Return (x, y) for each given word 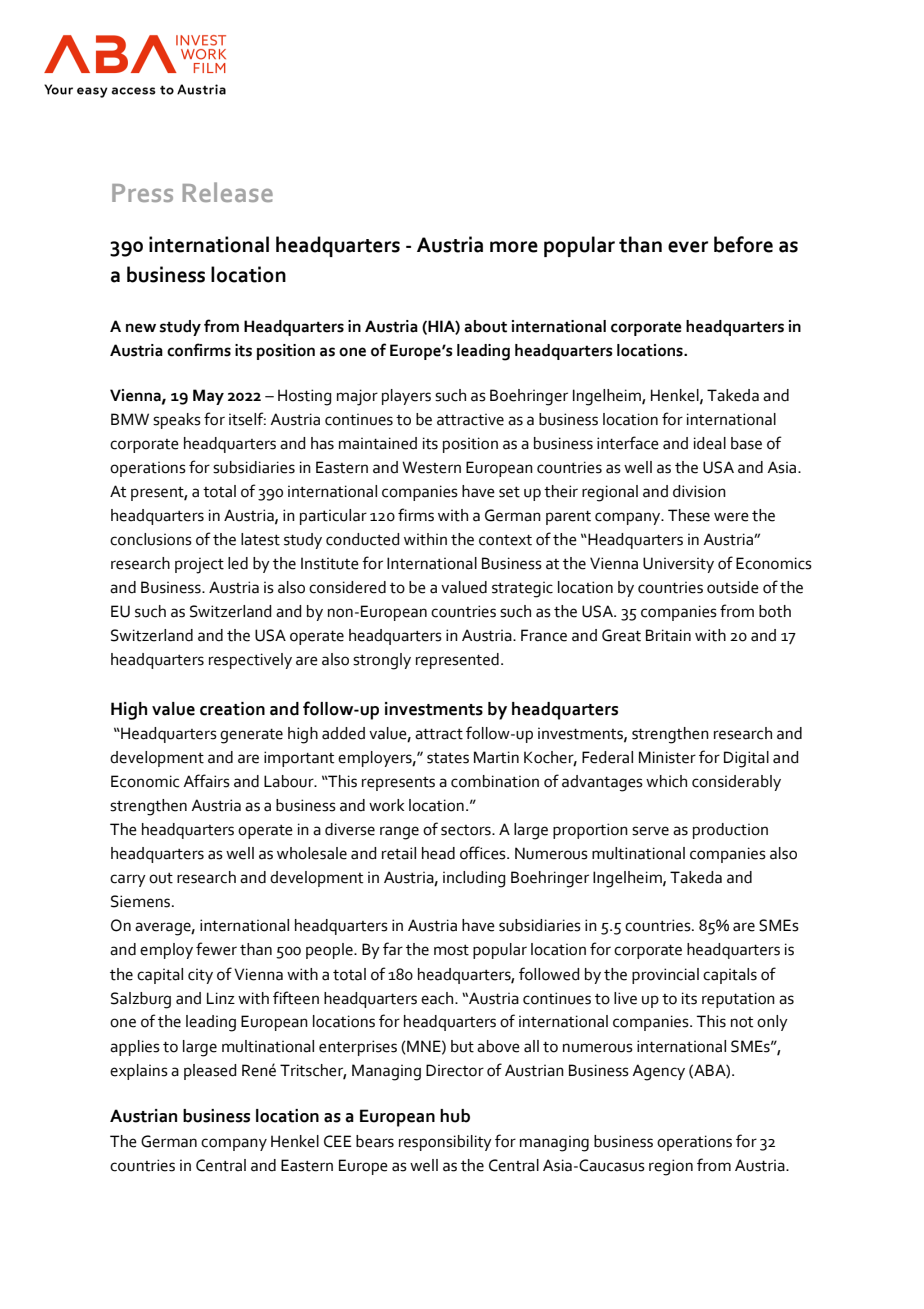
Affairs (206, 781)
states (448, 758)
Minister (667, 757)
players (406, 397)
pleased (210, 1072)
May (208, 397)
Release (228, 192)
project (199, 565)
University (678, 565)
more (514, 247)
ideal (710, 443)
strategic (522, 589)
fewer (216, 949)
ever (688, 247)
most (451, 950)
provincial (665, 976)
